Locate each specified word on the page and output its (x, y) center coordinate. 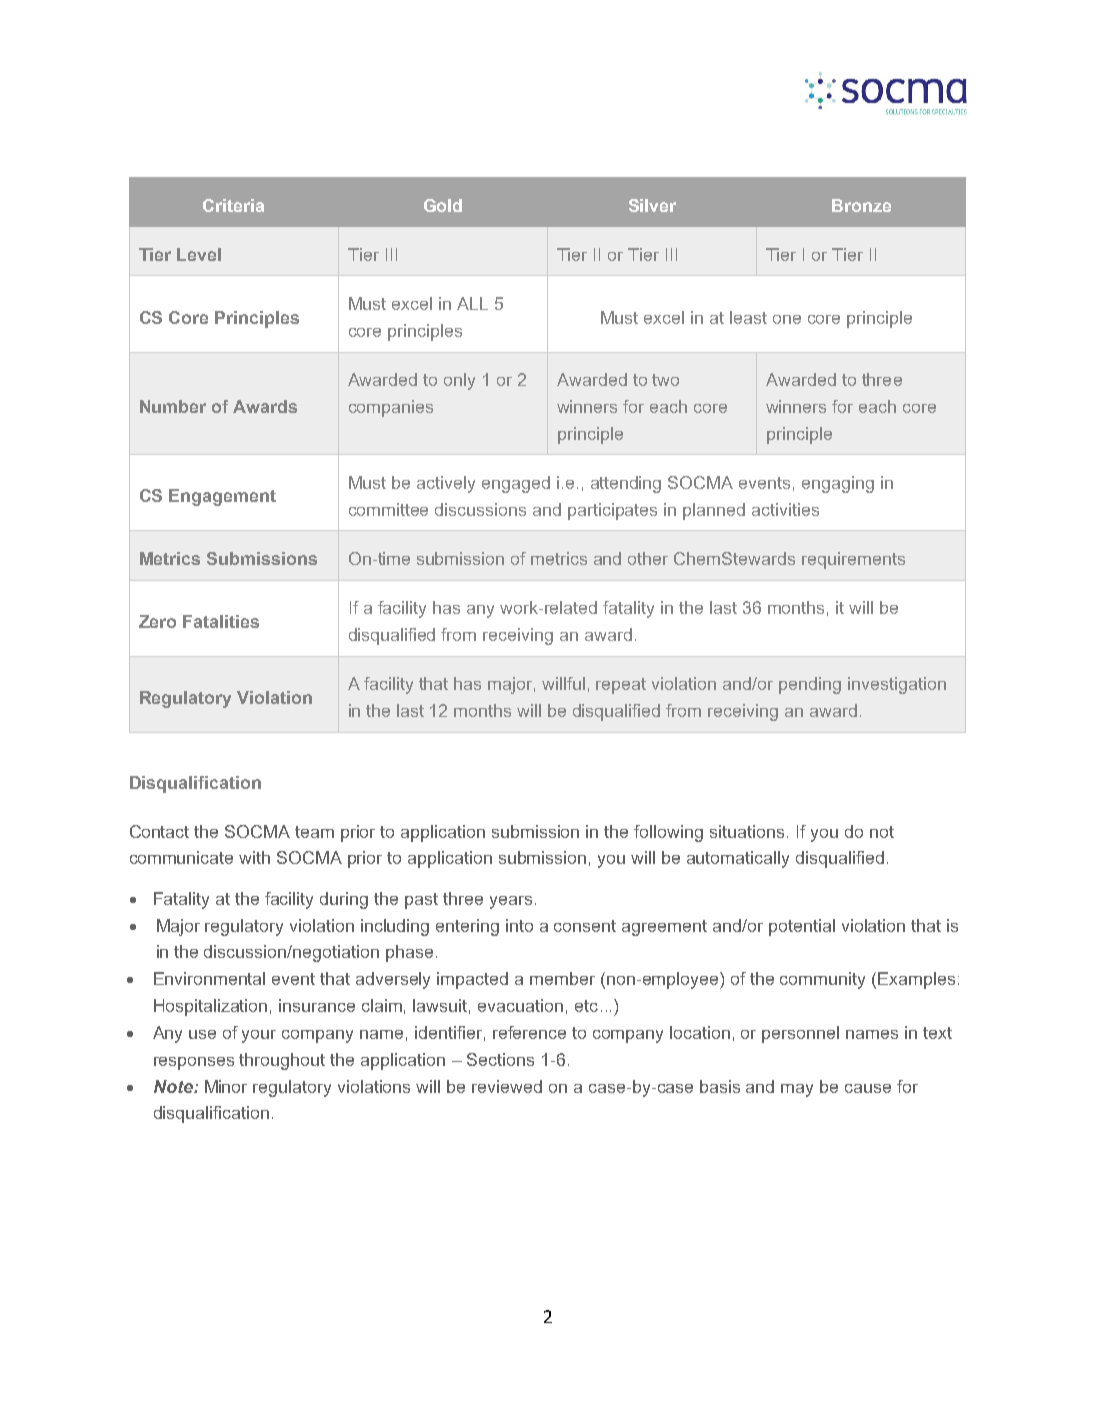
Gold (443, 205)
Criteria (233, 205)
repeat (621, 686)
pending (810, 685)
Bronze (861, 205)
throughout (282, 1061)
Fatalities (221, 621)
